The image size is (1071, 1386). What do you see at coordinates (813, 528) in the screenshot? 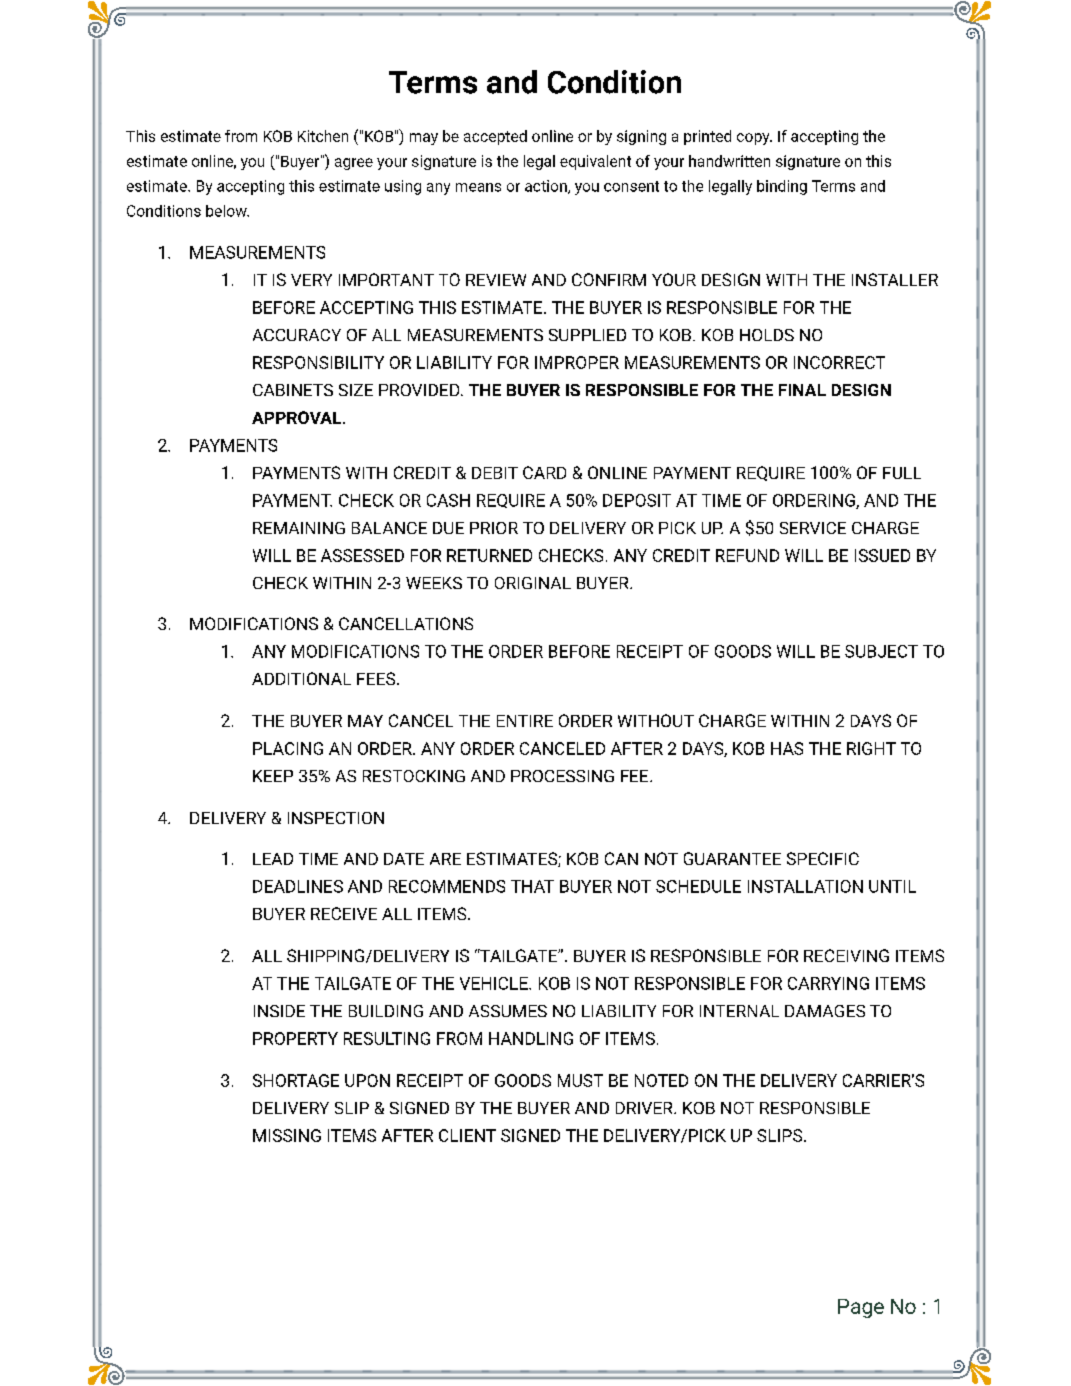
I see `SERVICE` at bounding box center [813, 528].
